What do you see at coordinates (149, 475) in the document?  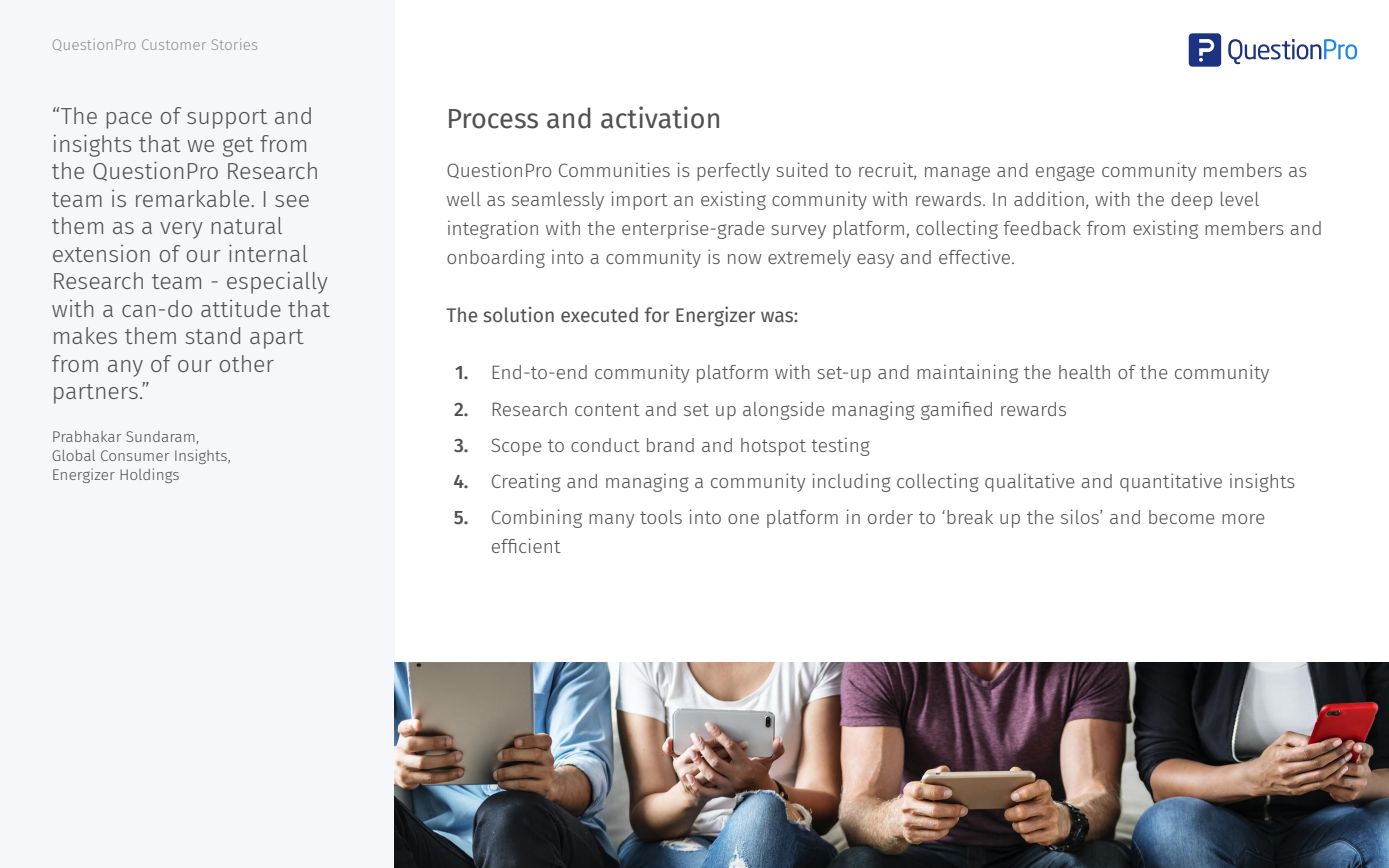 I see `Holdings` at bounding box center [149, 475].
